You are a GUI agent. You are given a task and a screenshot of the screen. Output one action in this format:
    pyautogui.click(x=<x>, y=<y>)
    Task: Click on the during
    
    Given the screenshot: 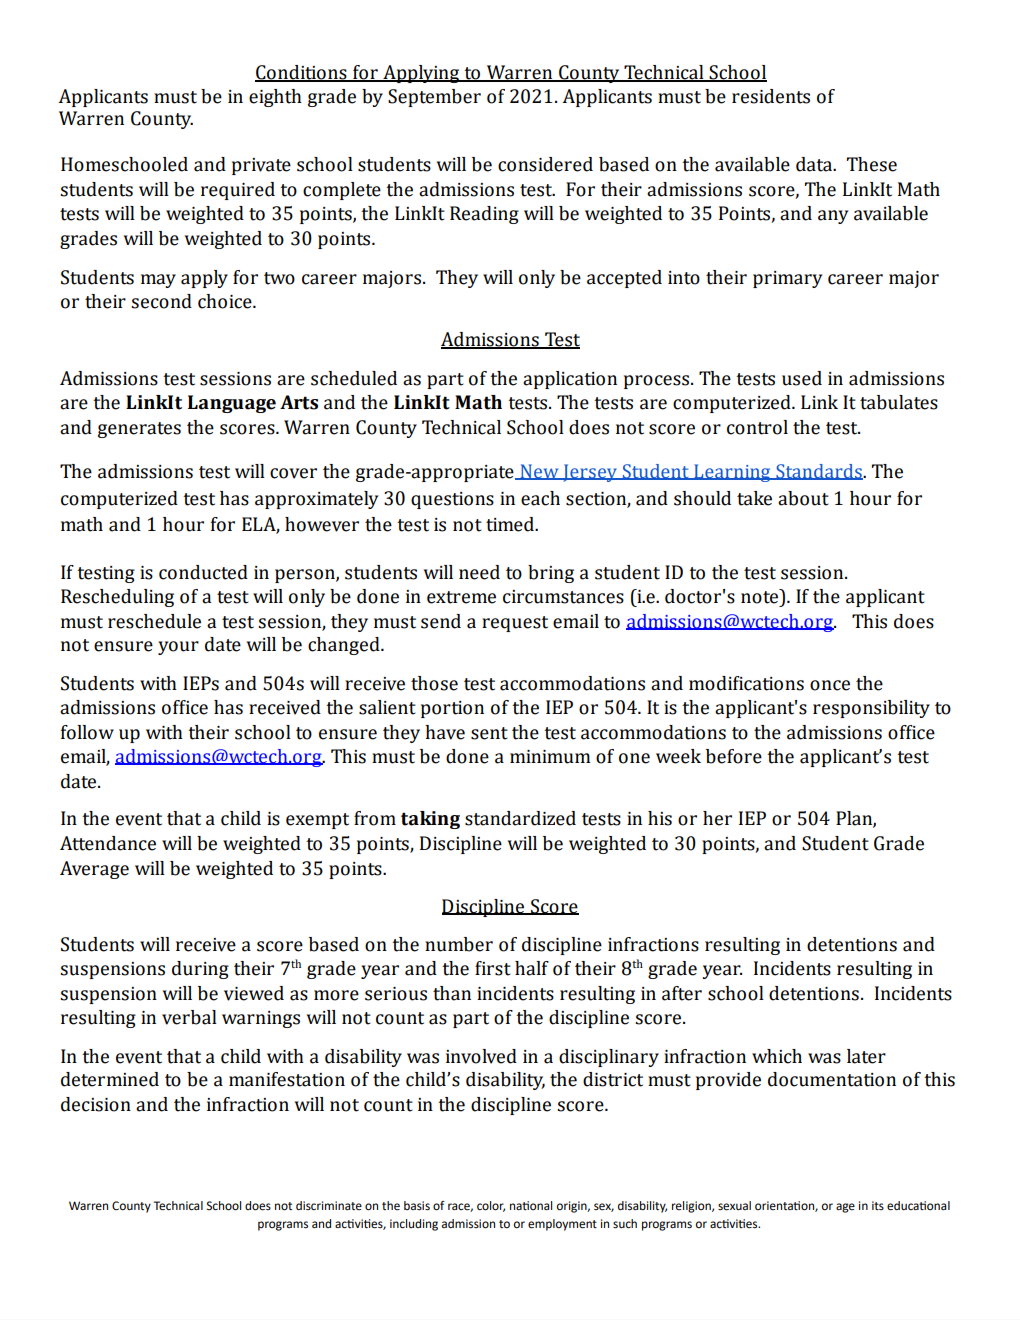 What is the action you would take?
    pyautogui.click(x=200, y=970)
